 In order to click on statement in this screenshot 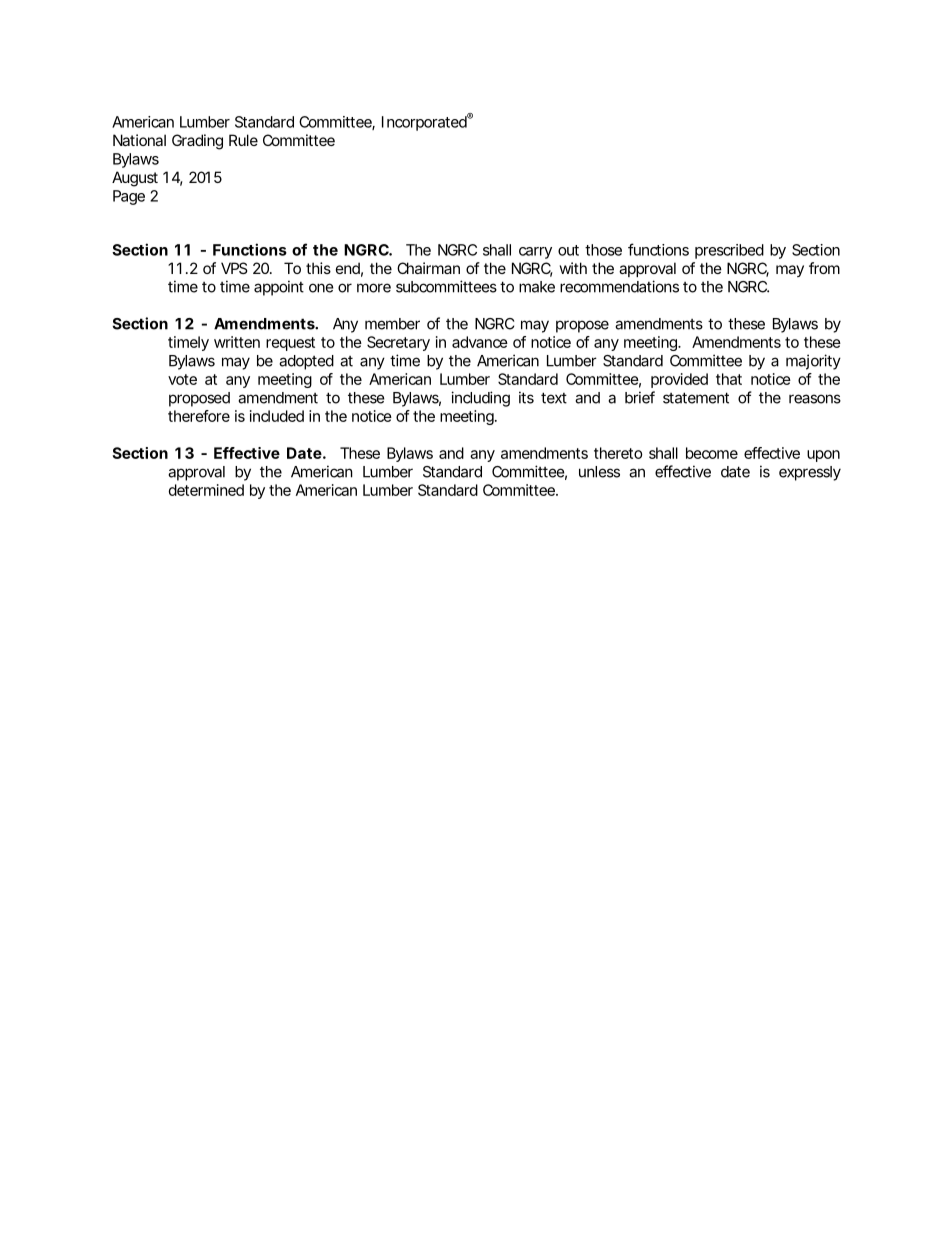, I will do `click(696, 398)`.
